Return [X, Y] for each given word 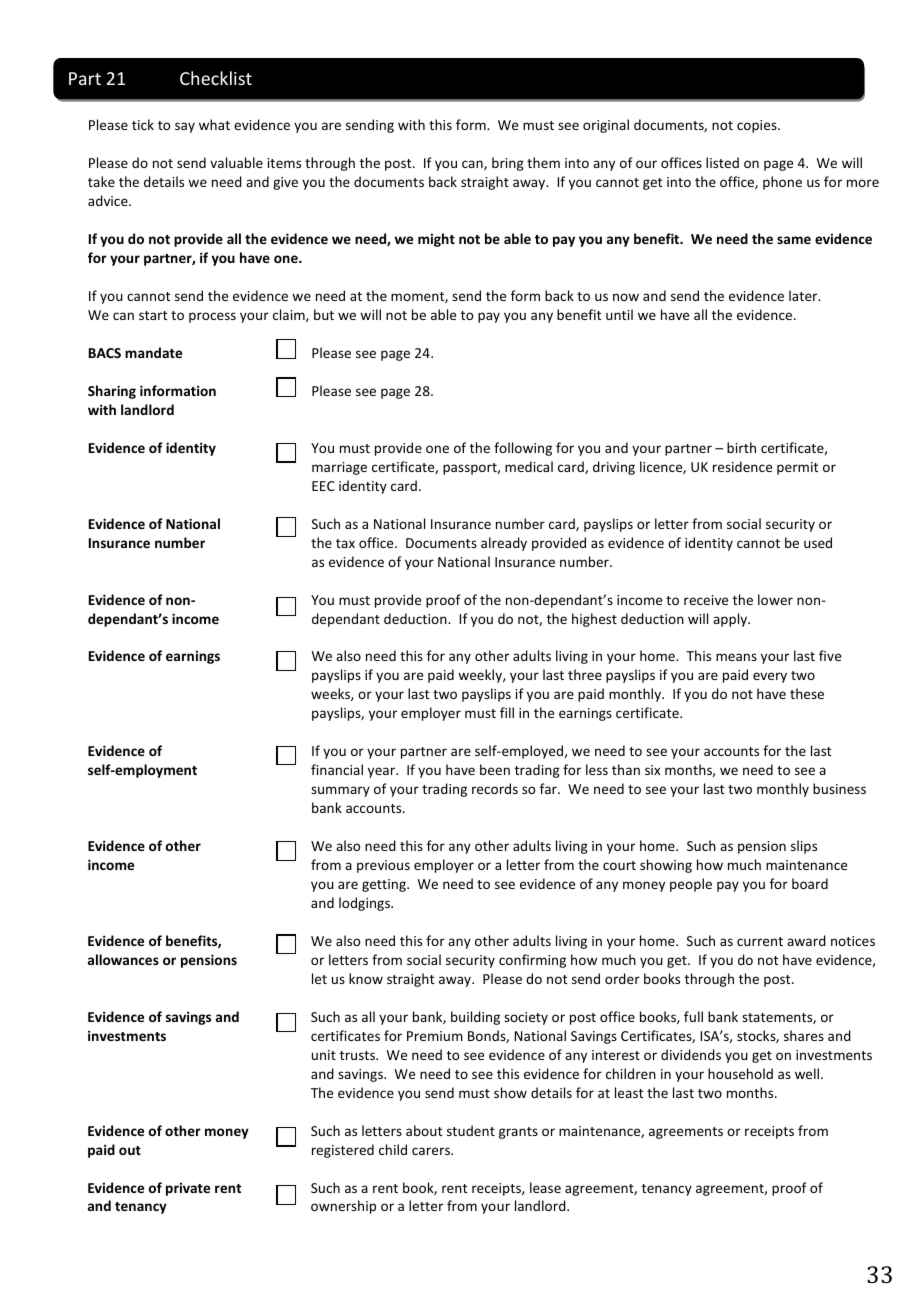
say [185, 127]
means [736, 657]
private [188, 1189]
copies [758, 126]
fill [507, 712]
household [740, 1073]
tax [345, 543]
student [471, 1130]
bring [508, 164]
